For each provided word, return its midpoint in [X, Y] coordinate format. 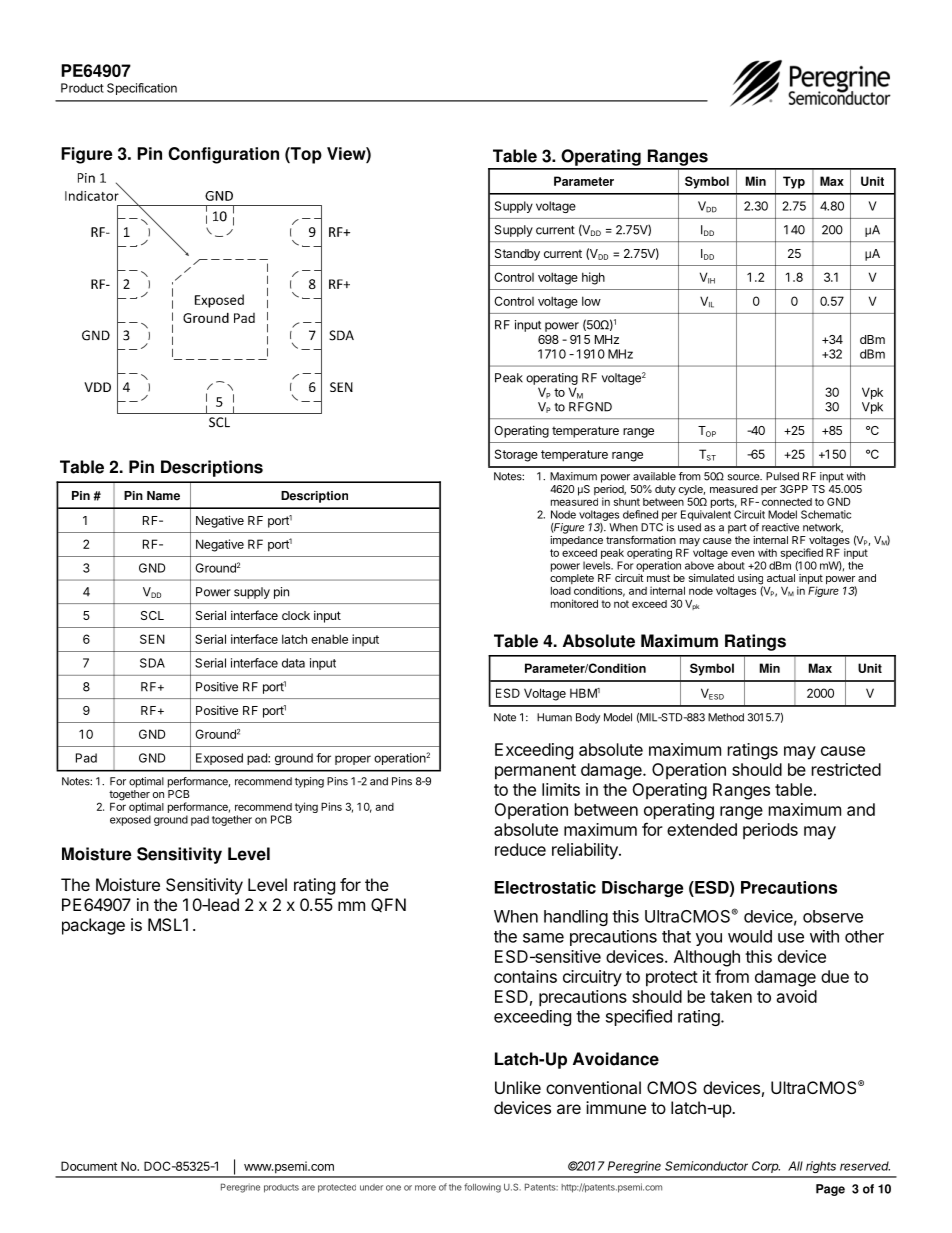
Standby [517, 255]
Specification [142, 89]
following [482, 1188]
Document [89, 1166]
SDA [152, 663]
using [750, 580]
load [561, 591]
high [593, 278]
